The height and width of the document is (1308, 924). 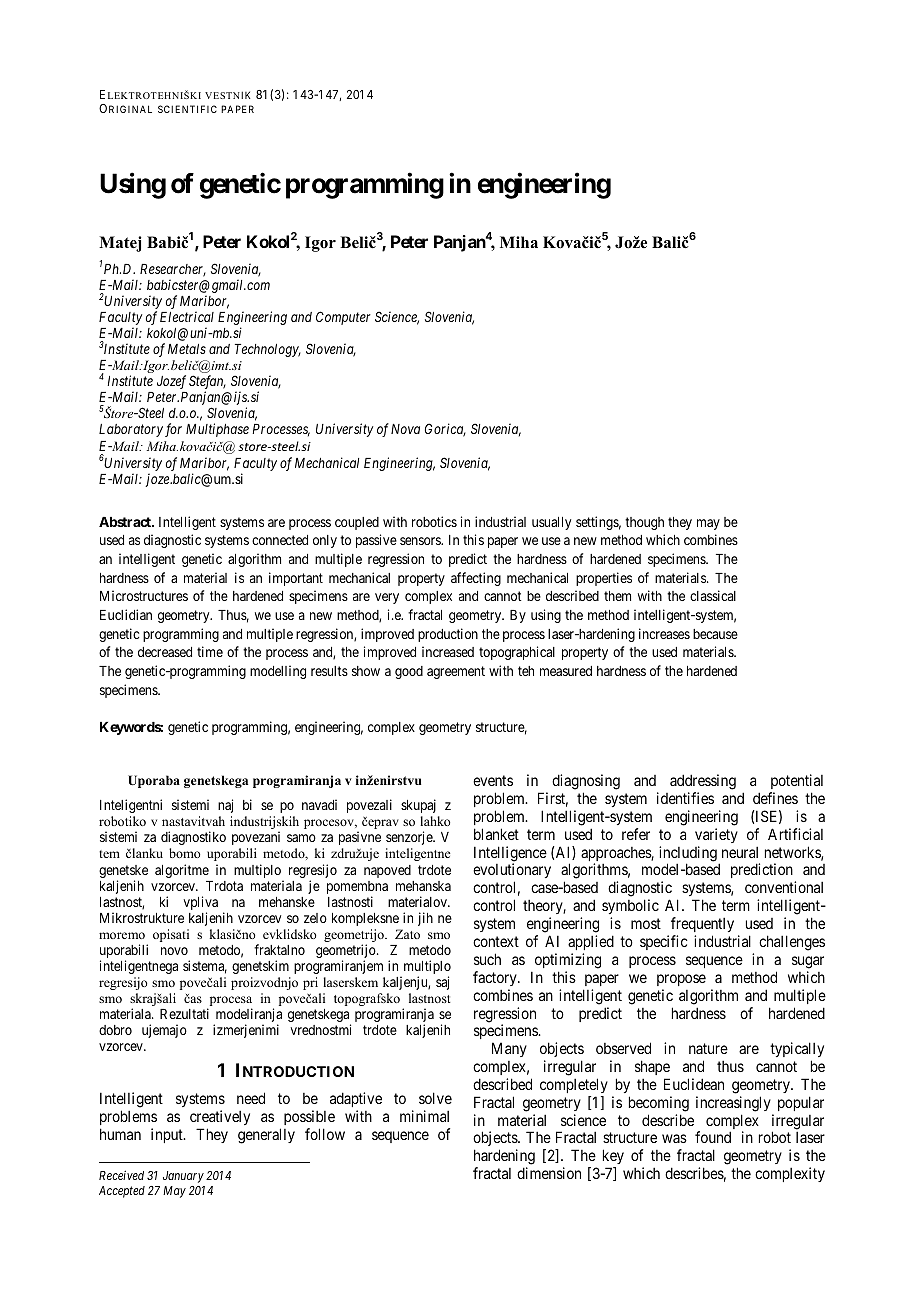 What do you see at coordinates (217, 430) in the document?
I see `Multiphase` at bounding box center [217, 430].
